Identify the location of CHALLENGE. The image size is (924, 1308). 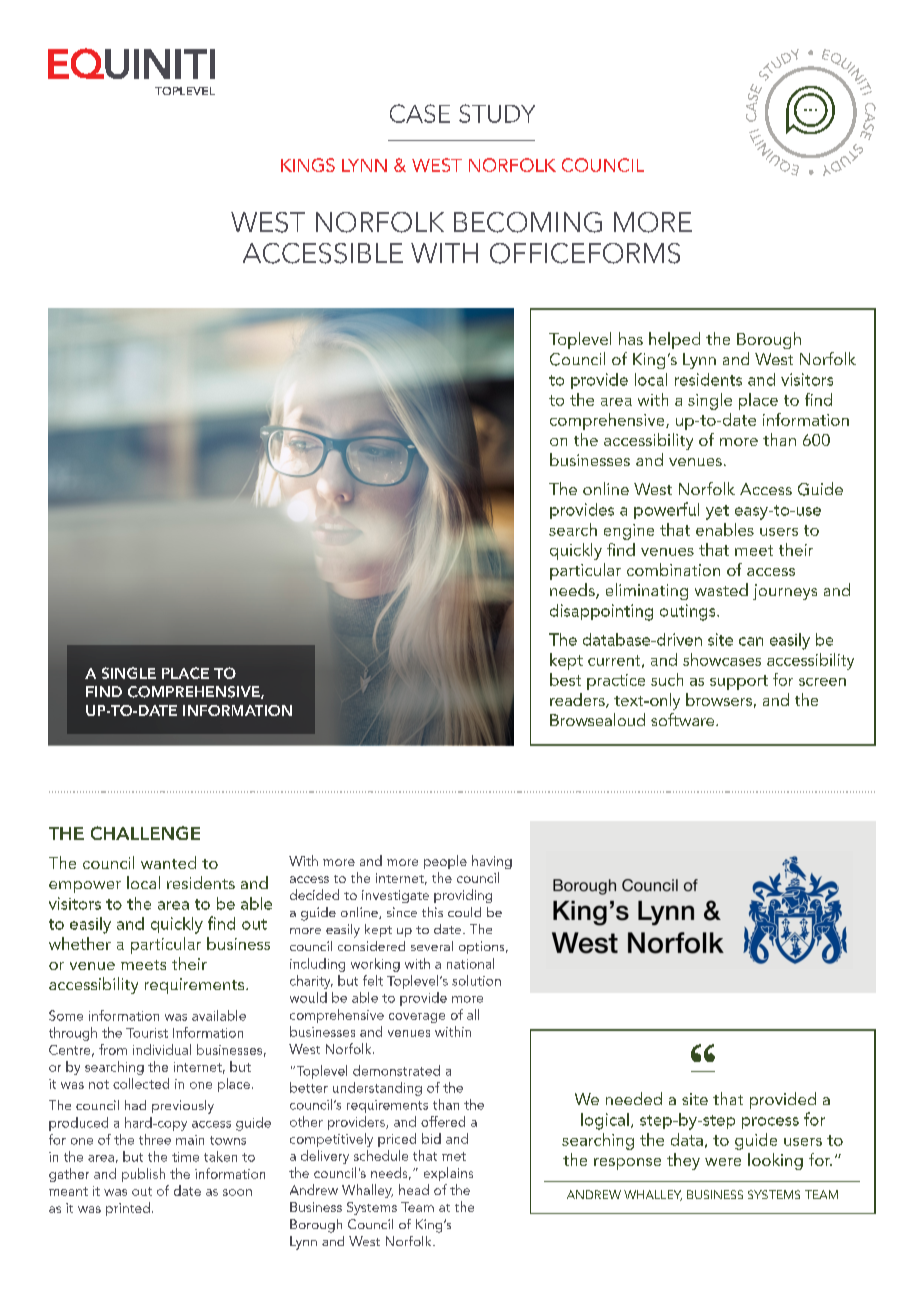
(145, 833).
